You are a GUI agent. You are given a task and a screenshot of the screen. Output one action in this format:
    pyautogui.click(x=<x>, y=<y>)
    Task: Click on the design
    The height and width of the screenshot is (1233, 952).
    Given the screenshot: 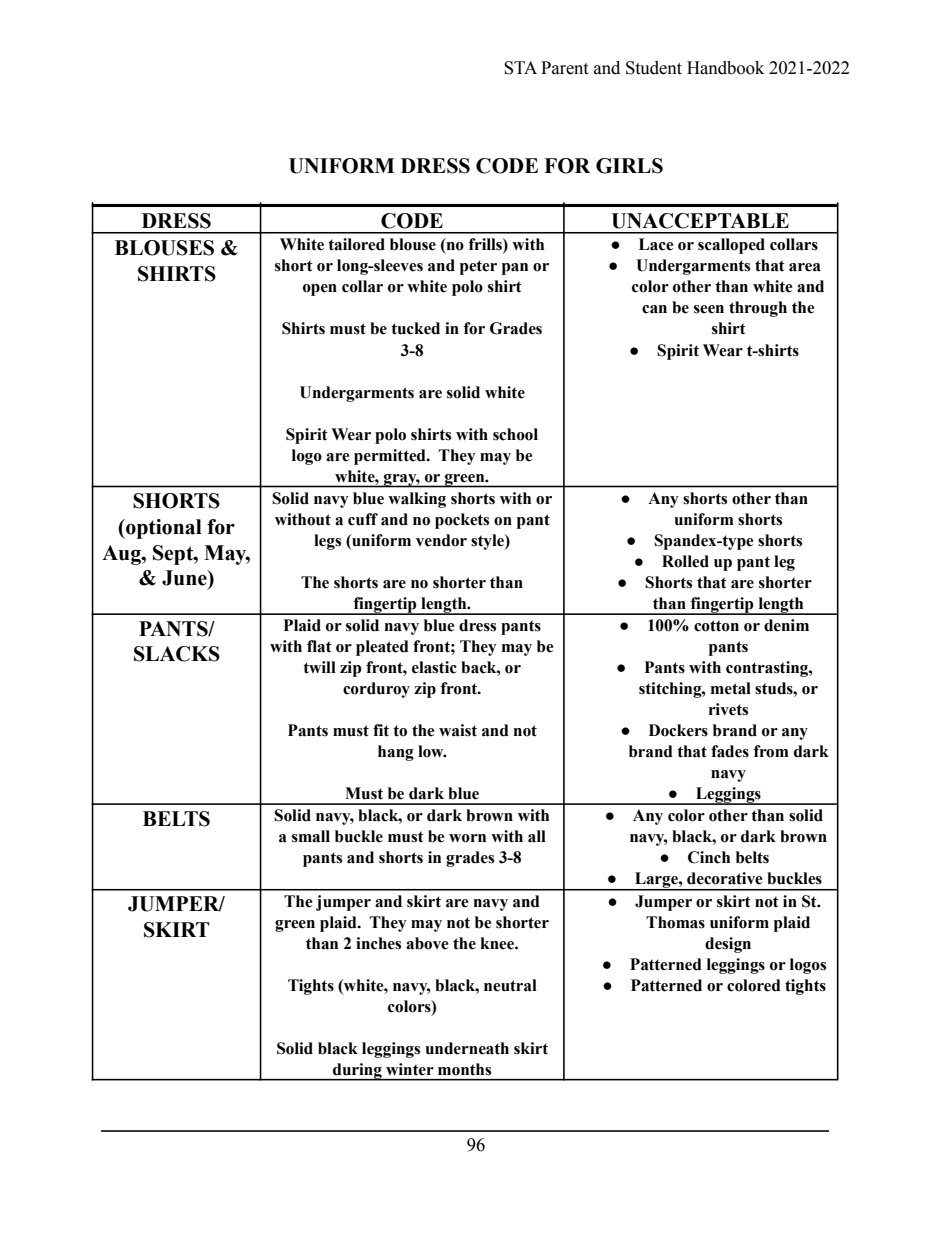 What is the action you would take?
    pyautogui.click(x=728, y=945)
